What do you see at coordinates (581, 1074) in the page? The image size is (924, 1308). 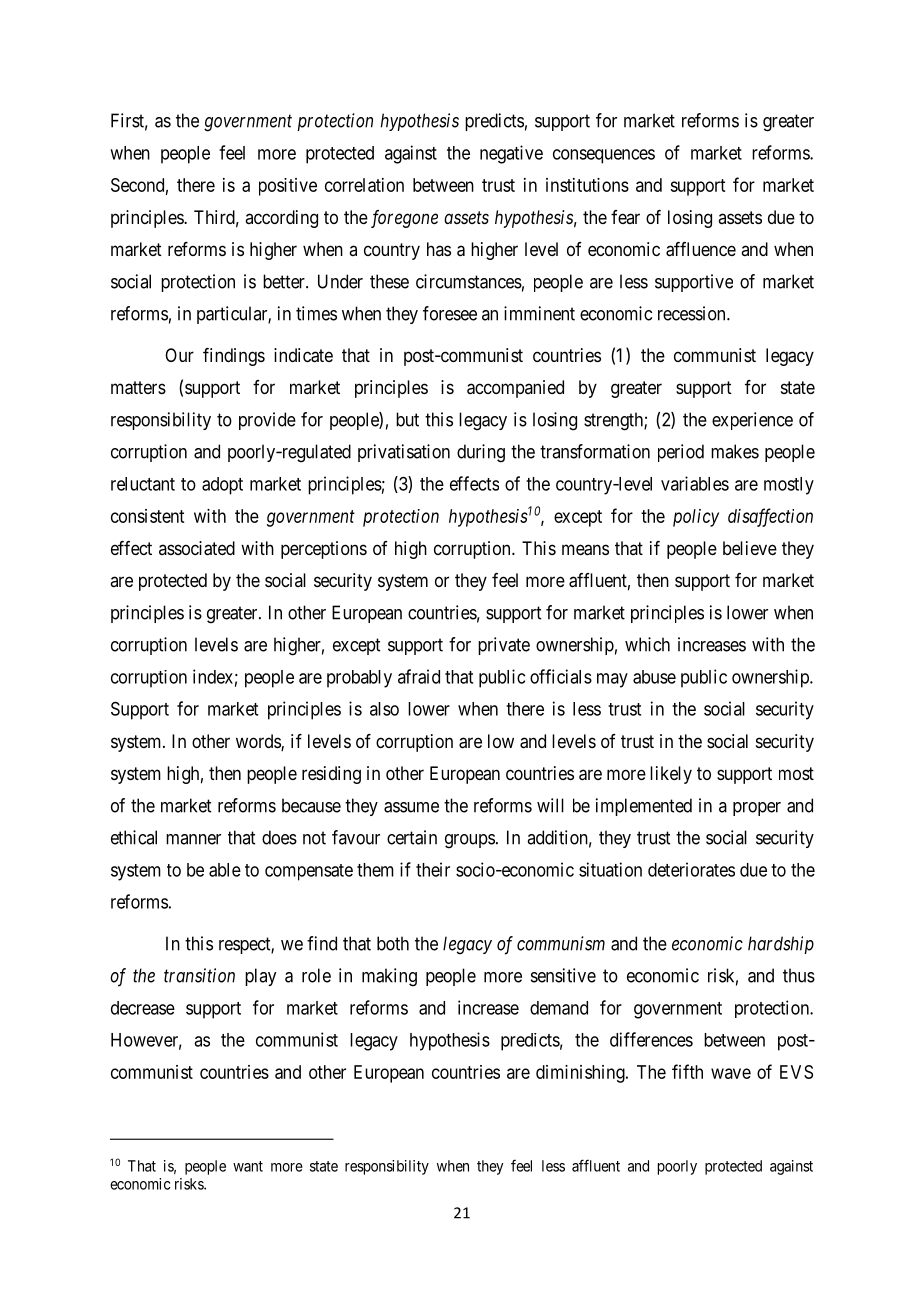 I see `diminishing` at bounding box center [581, 1074].
